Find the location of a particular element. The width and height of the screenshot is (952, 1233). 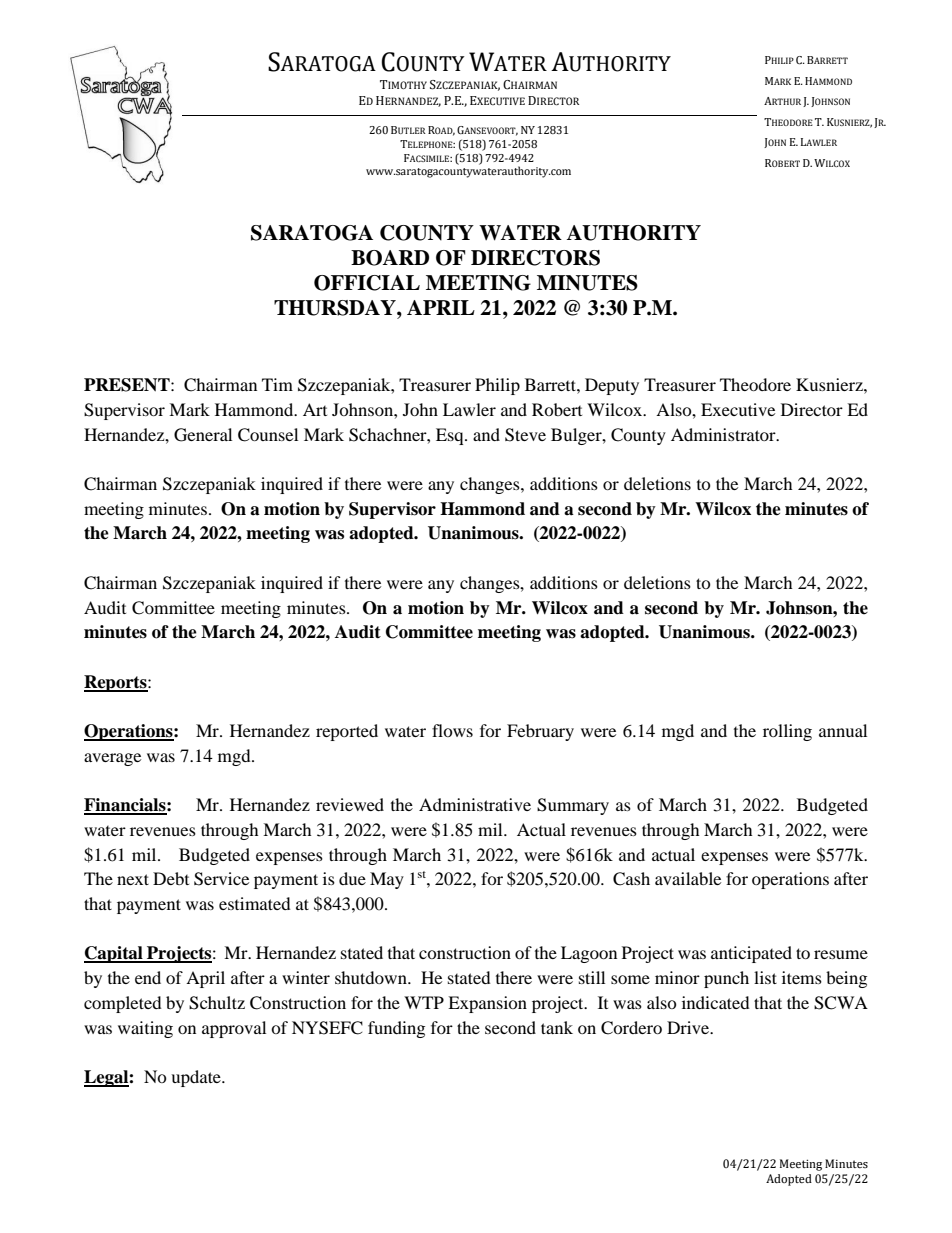

BOARD is located at coordinates (390, 258).
